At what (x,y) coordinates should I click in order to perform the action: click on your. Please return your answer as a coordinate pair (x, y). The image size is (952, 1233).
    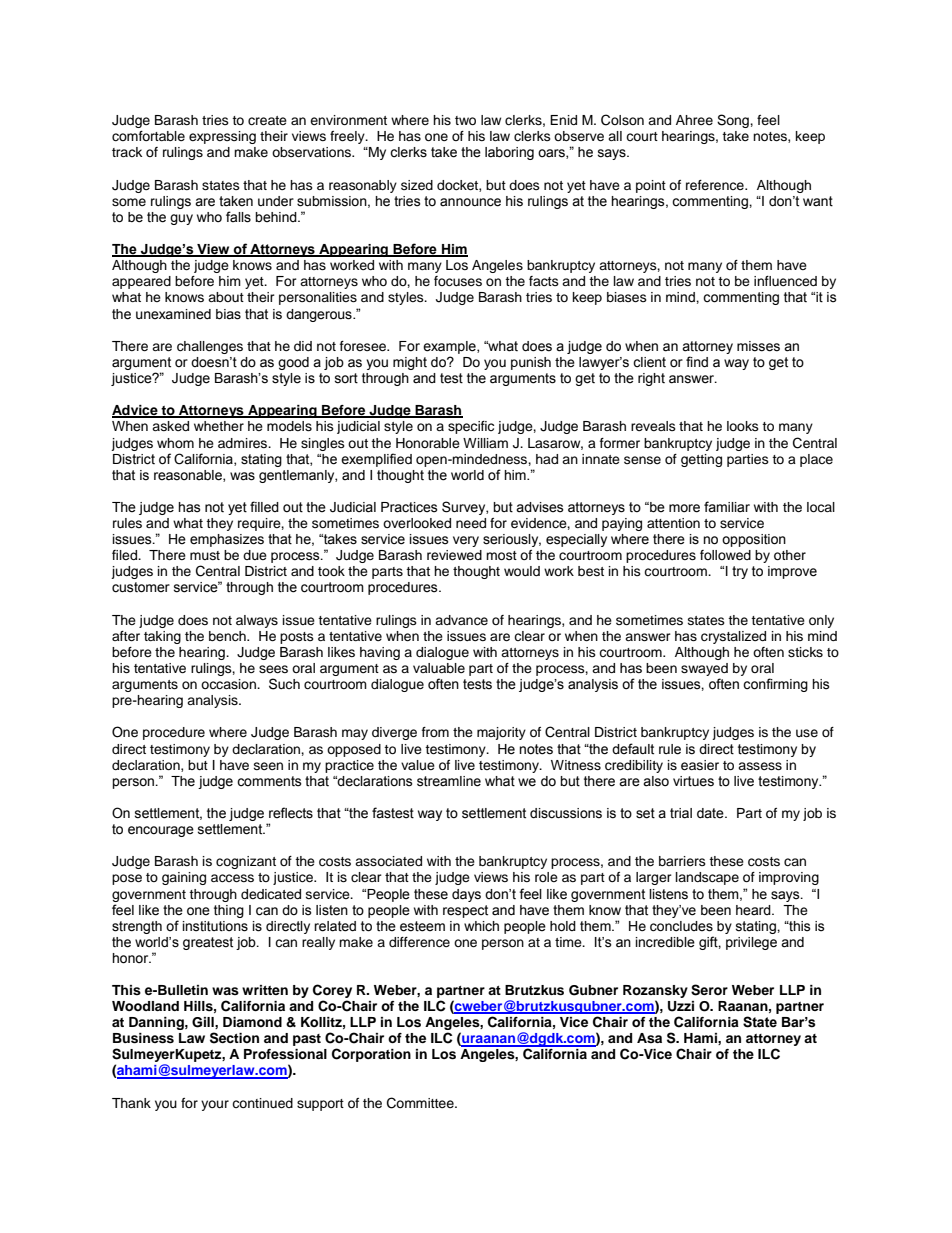
    Looking at the image, I should click on (215, 1105).
